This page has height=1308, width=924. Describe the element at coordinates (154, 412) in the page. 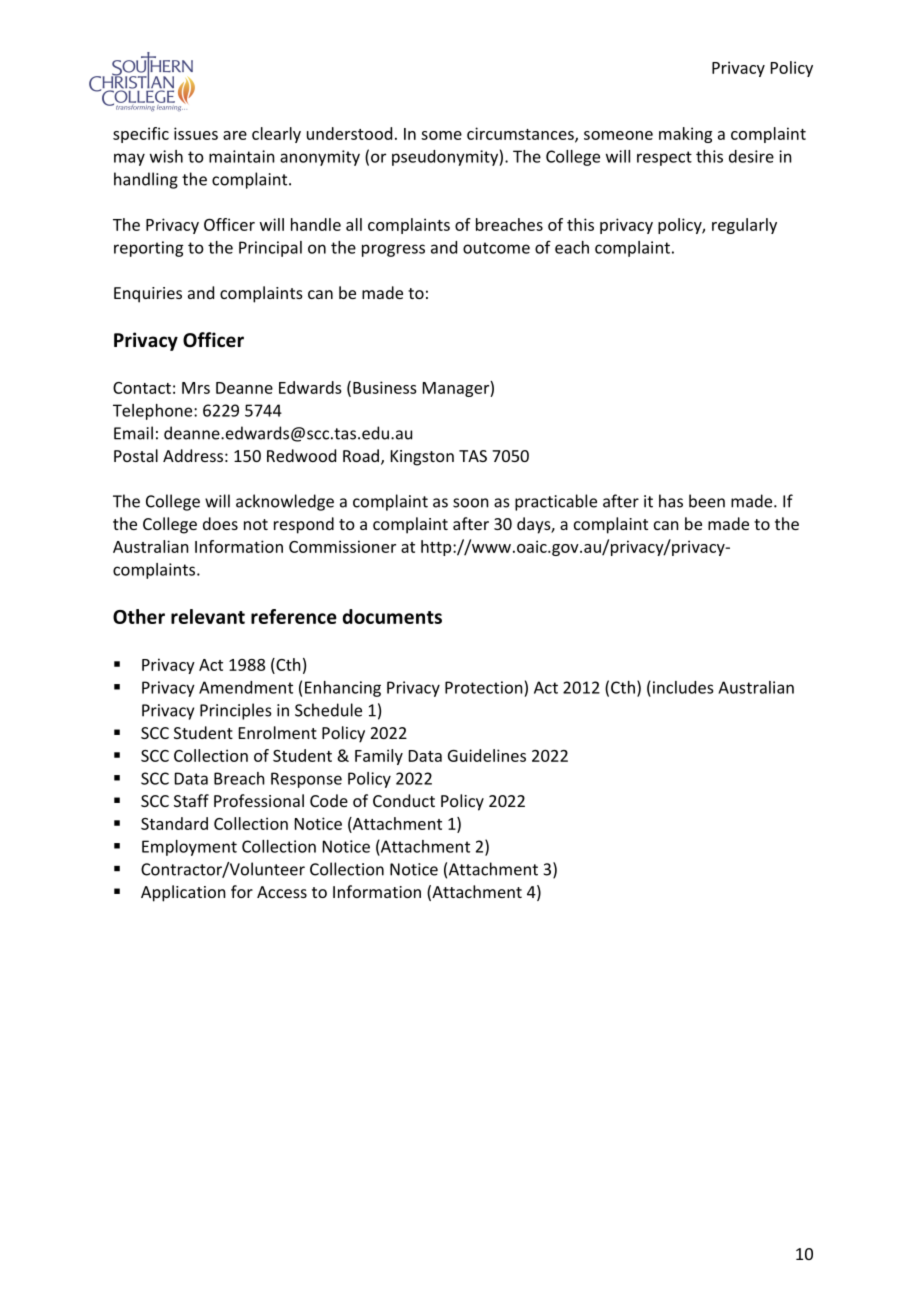

I see `Telephone` at that location.
